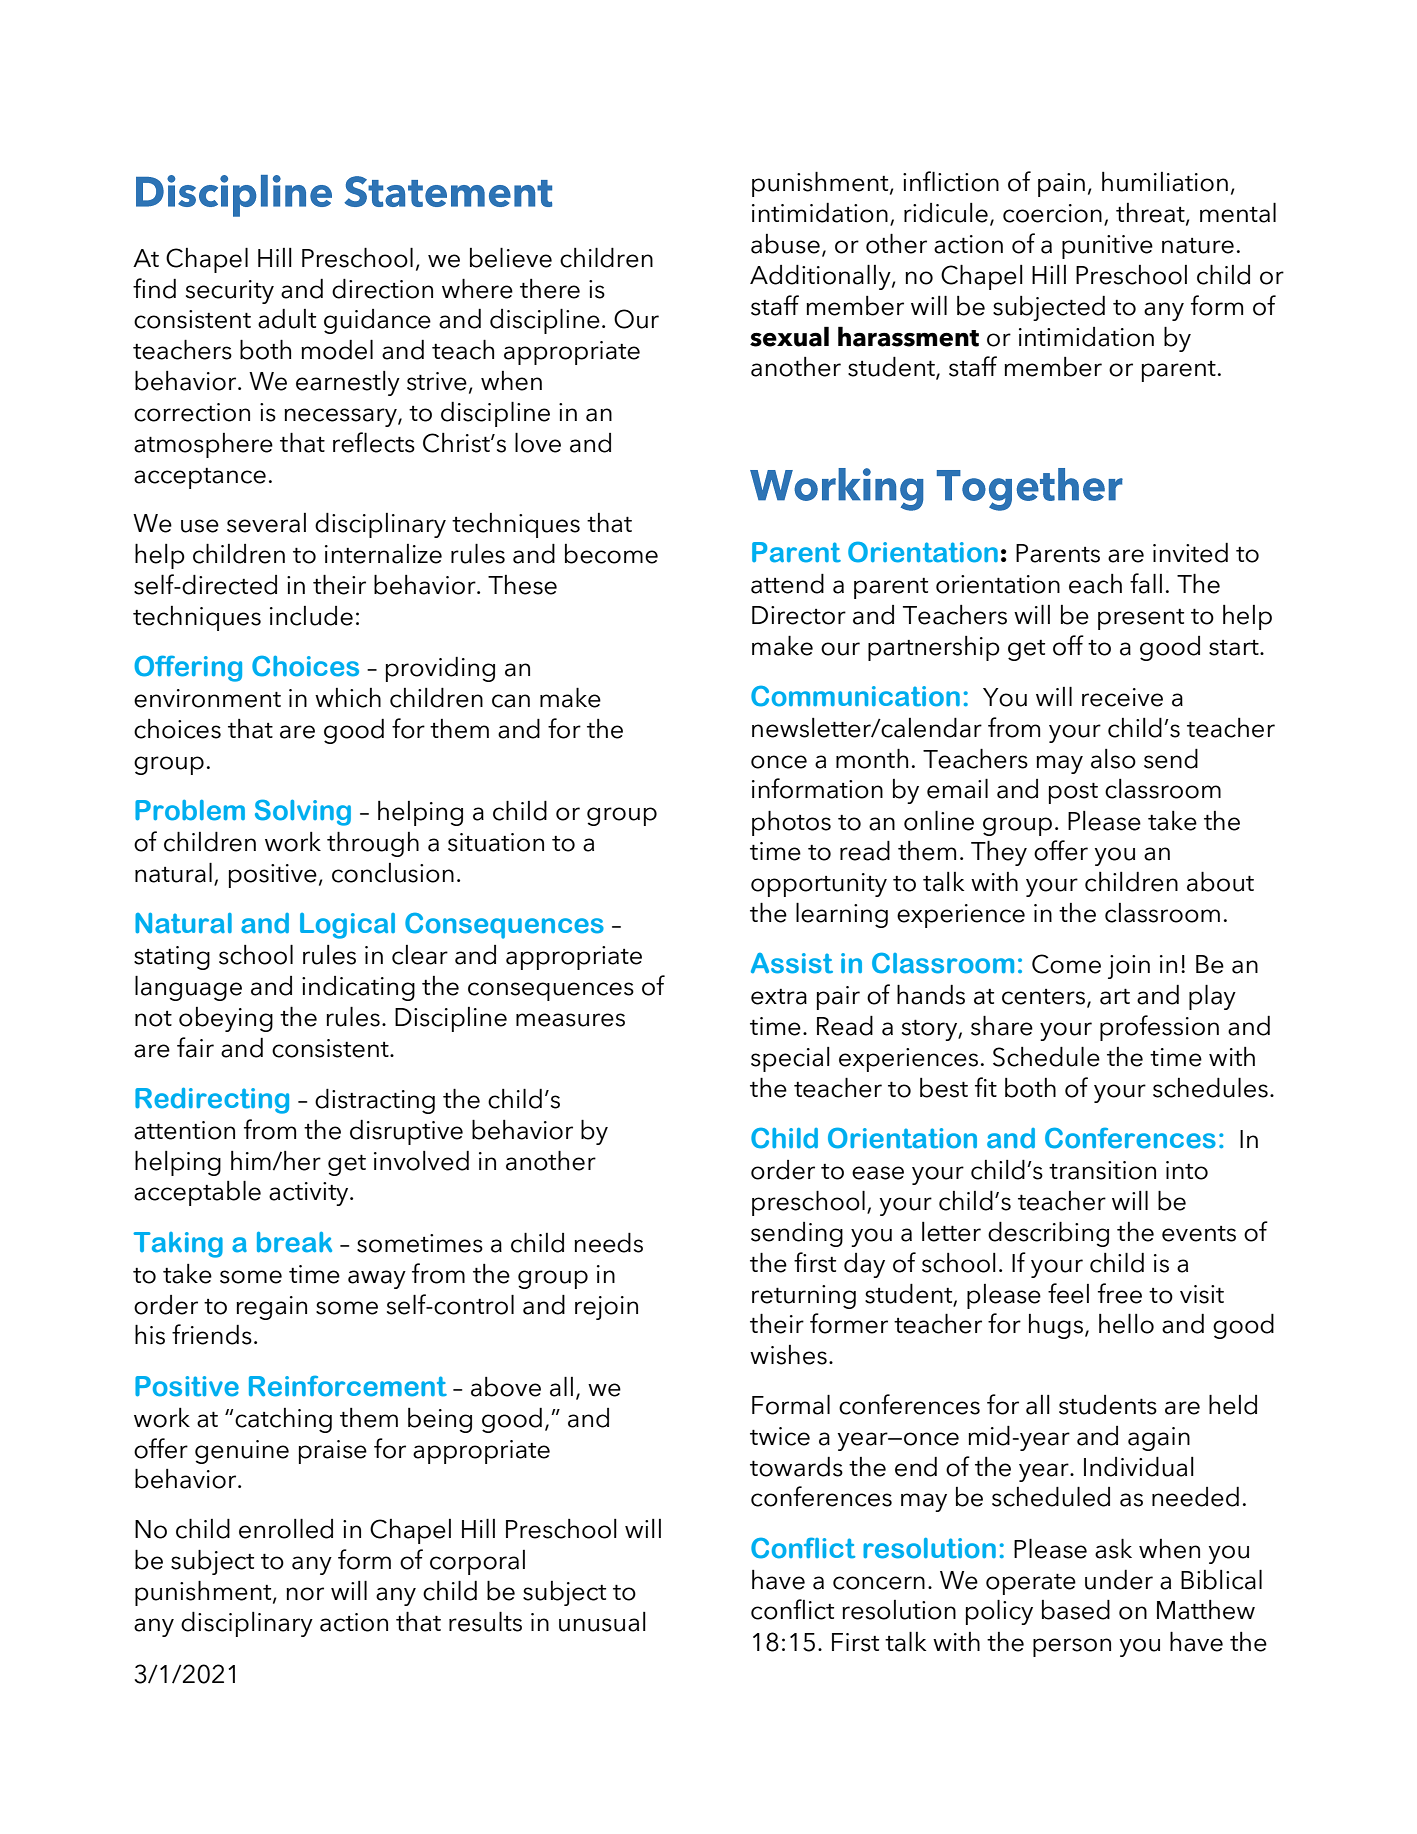 This page has width=1417, height=1834. I want to click on nor, so click(305, 1594).
